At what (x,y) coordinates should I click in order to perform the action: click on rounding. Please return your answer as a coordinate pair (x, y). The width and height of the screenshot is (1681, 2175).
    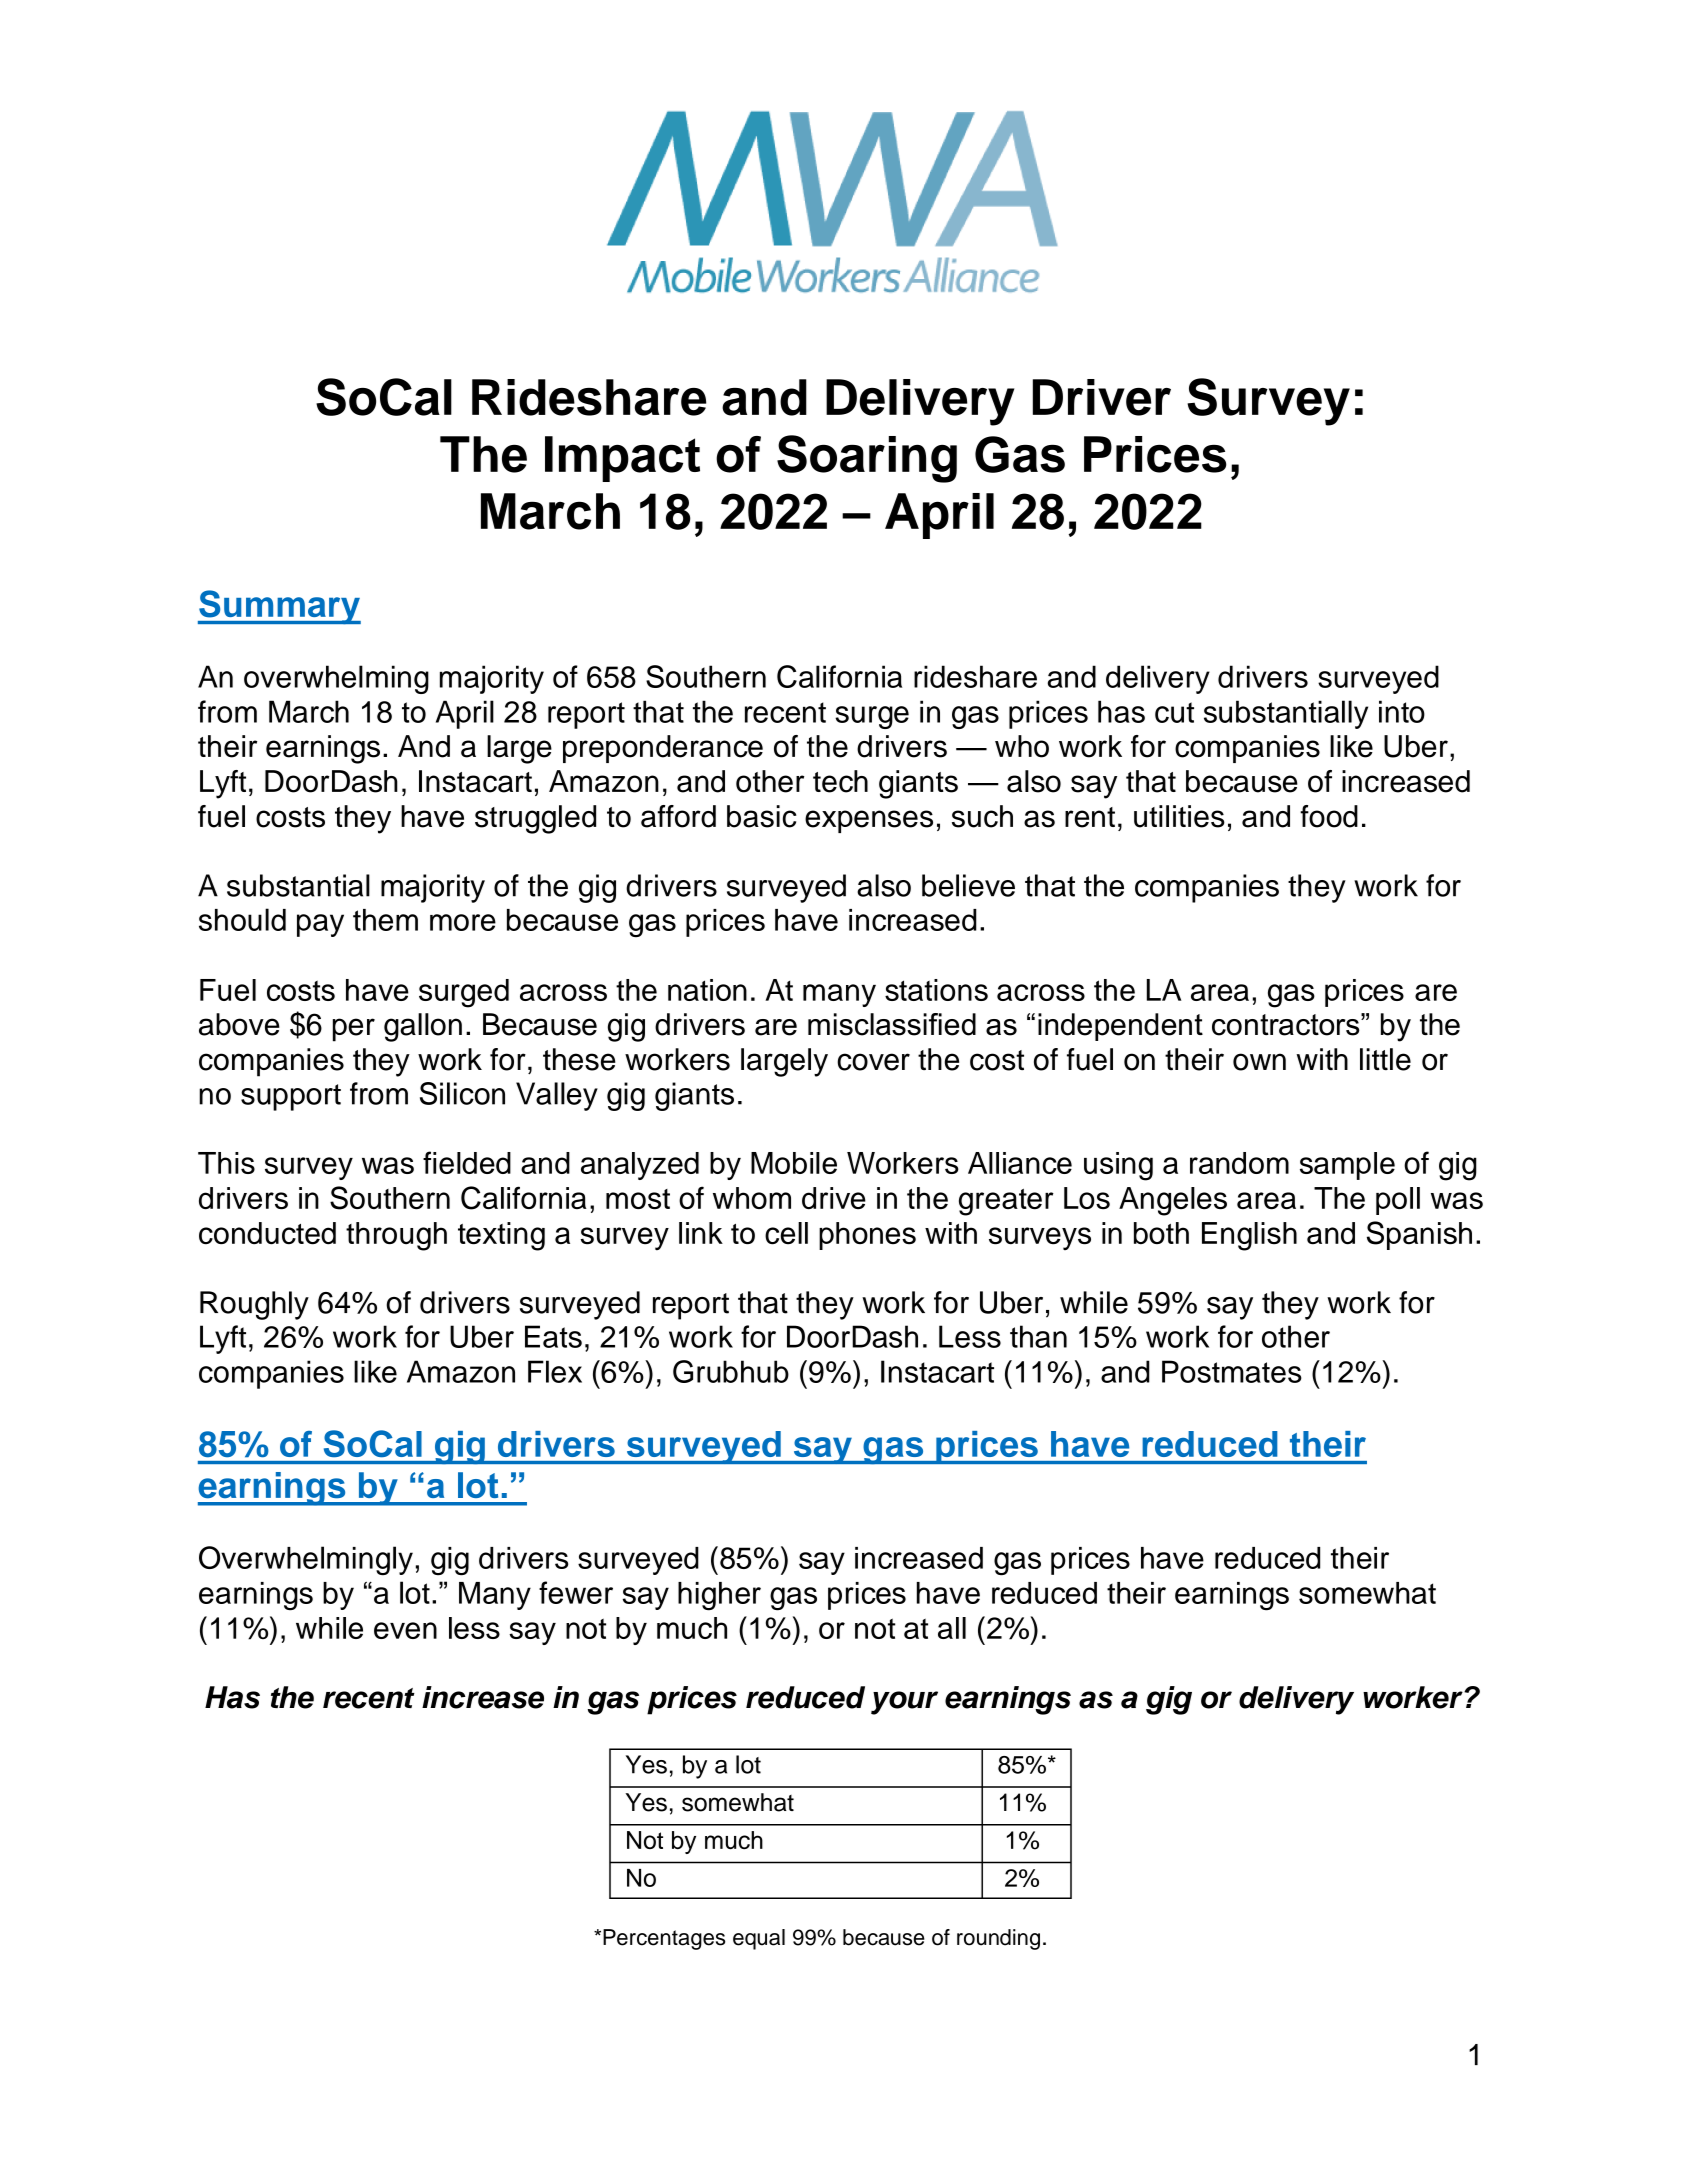
    Looking at the image, I should click on (998, 1939).
